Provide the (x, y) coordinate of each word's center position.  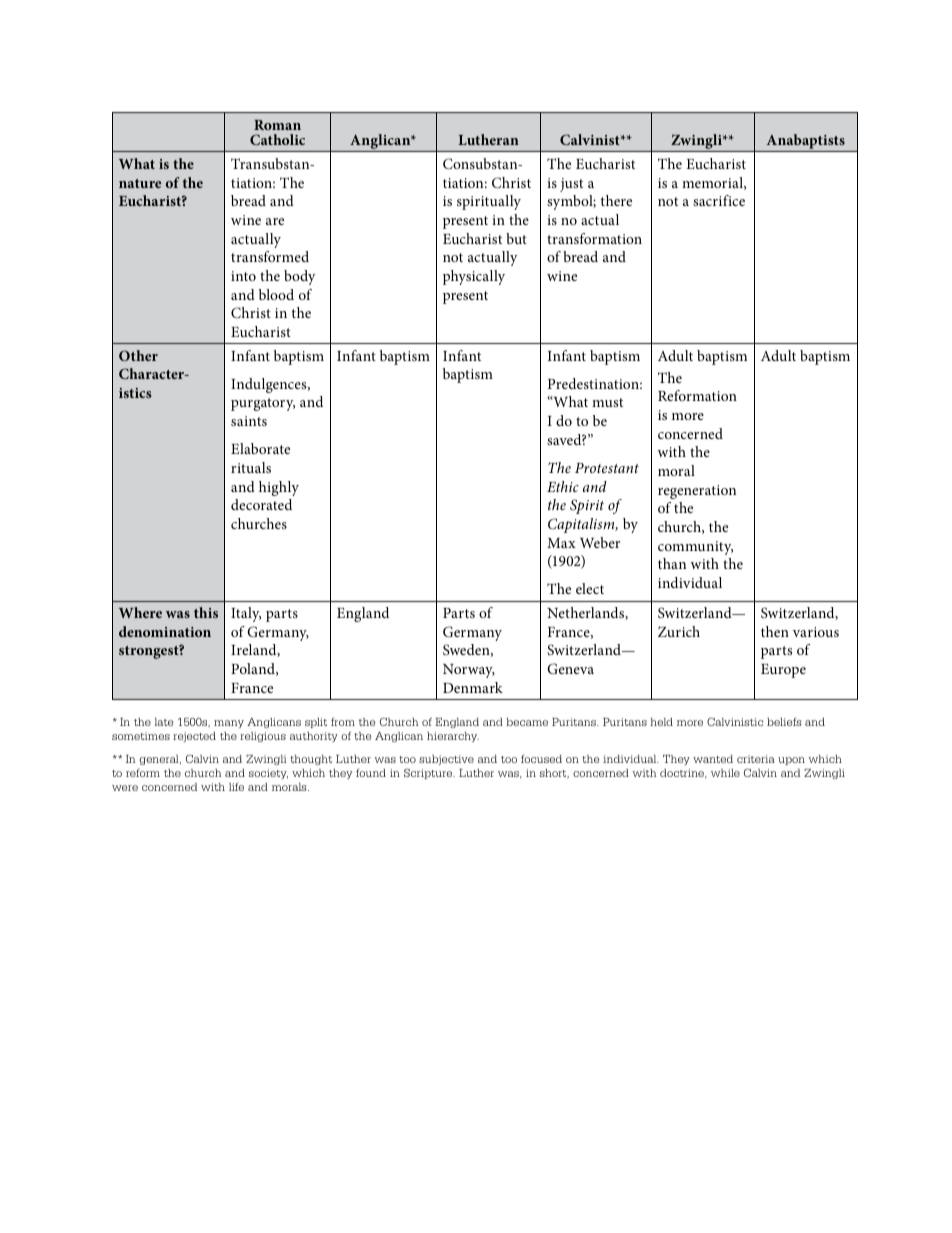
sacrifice (719, 200)
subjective (446, 760)
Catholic (277, 139)
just (571, 185)
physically (474, 277)
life (236, 786)
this (206, 612)
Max (561, 543)
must (607, 402)
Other (138, 355)
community (695, 548)
